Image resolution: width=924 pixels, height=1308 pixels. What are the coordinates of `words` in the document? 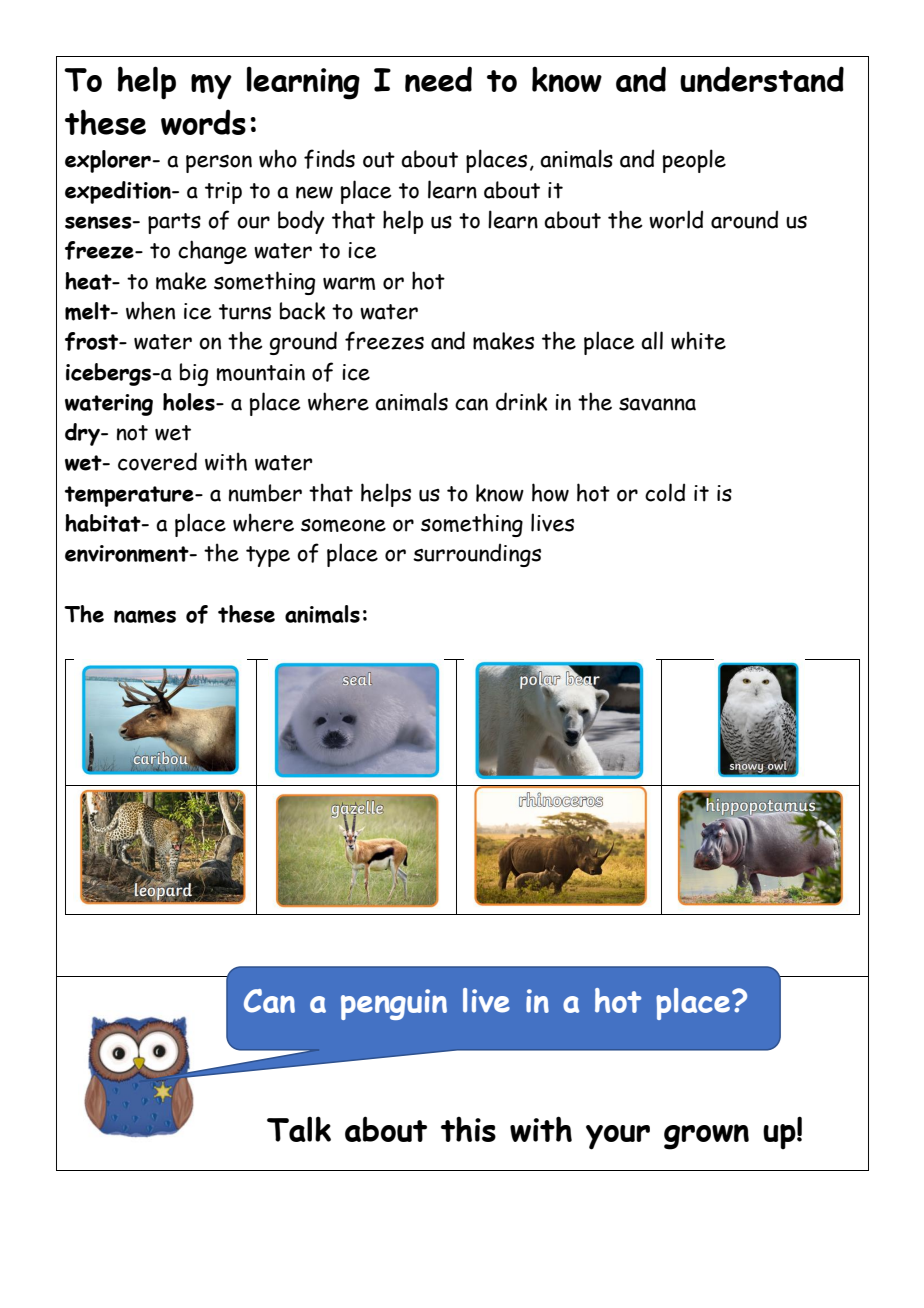 It's located at (203, 122).
